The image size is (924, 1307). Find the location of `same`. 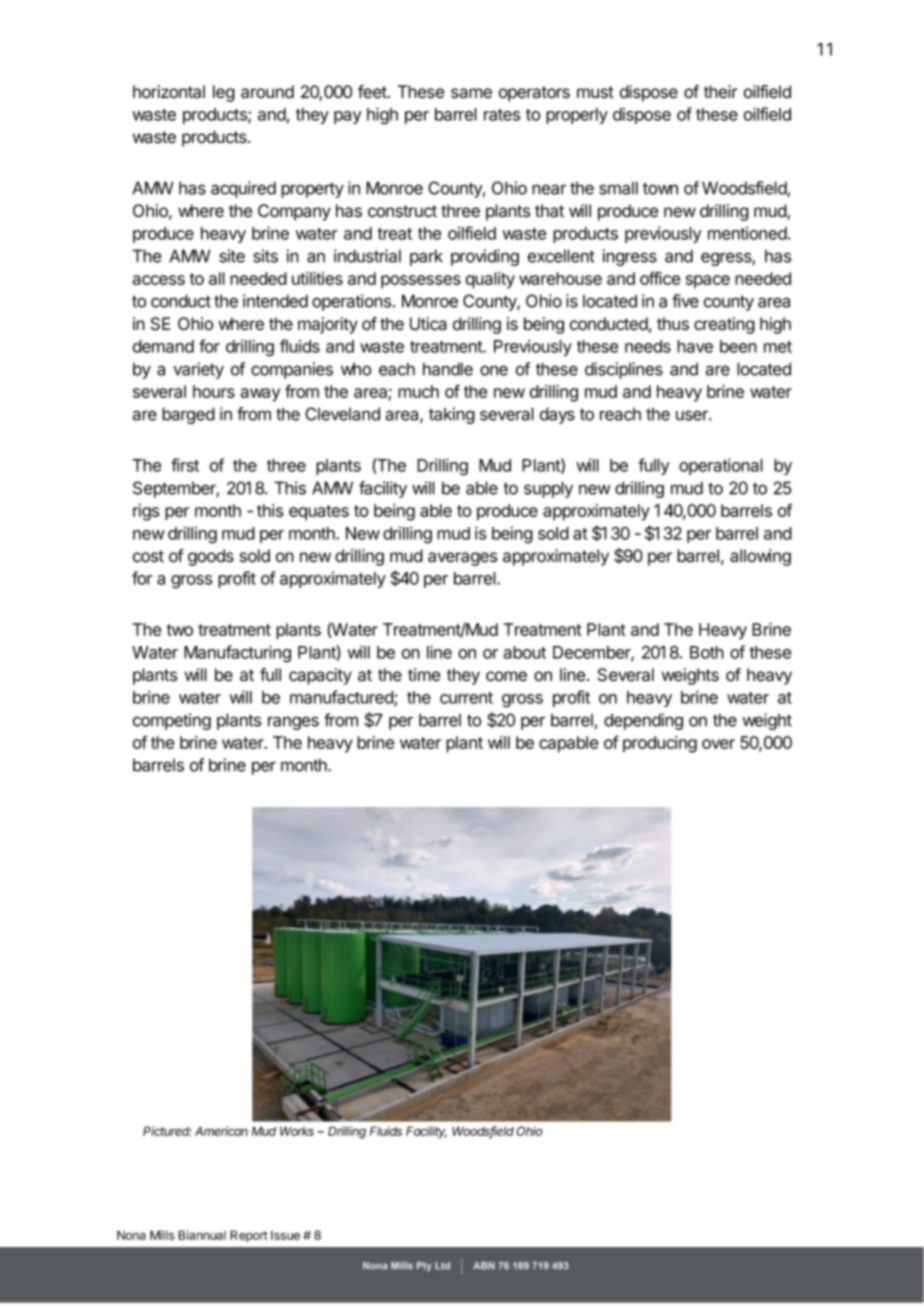

same is located at coordinates (471, 93).
